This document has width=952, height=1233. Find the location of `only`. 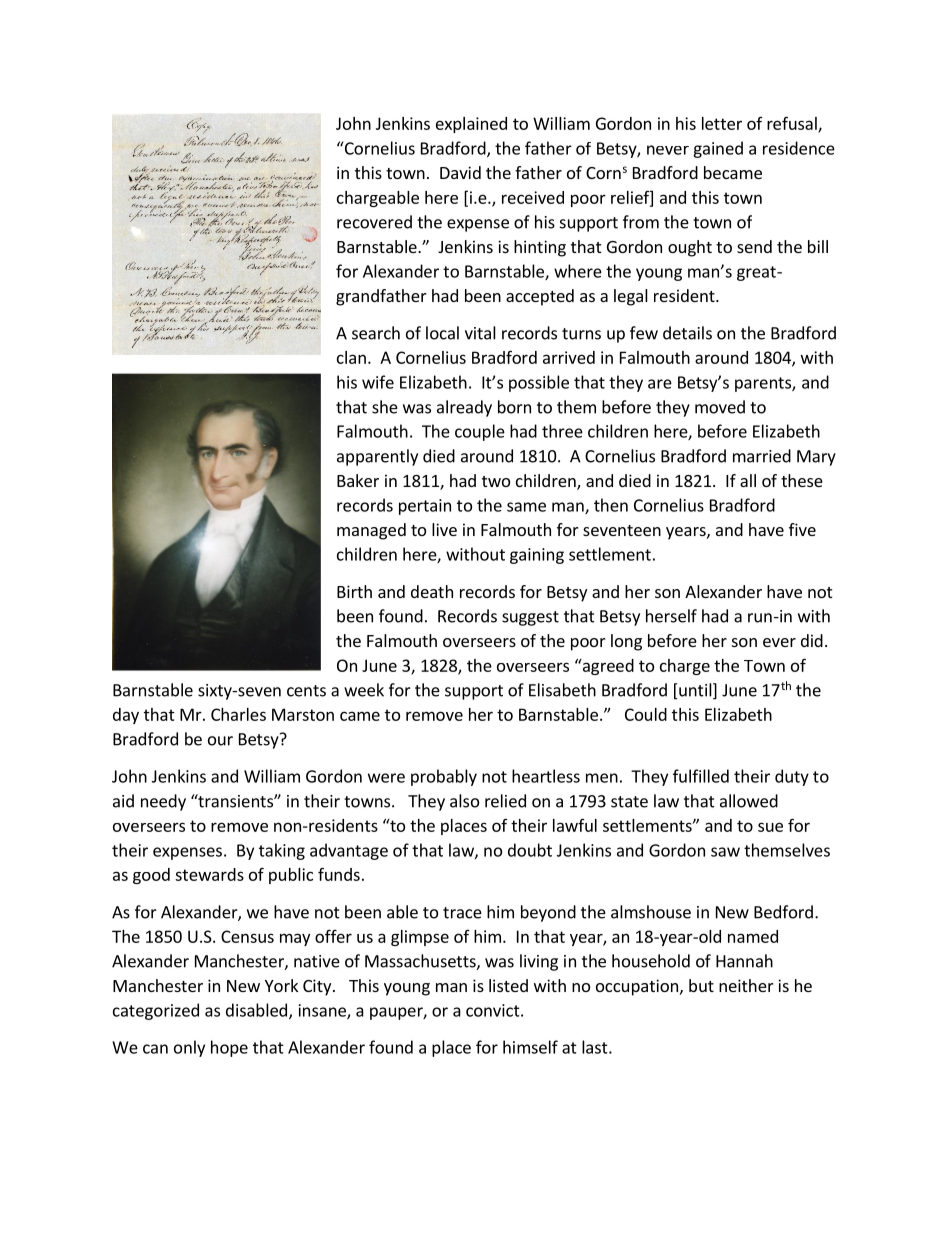

only is located at coordinates (189, 1048).
